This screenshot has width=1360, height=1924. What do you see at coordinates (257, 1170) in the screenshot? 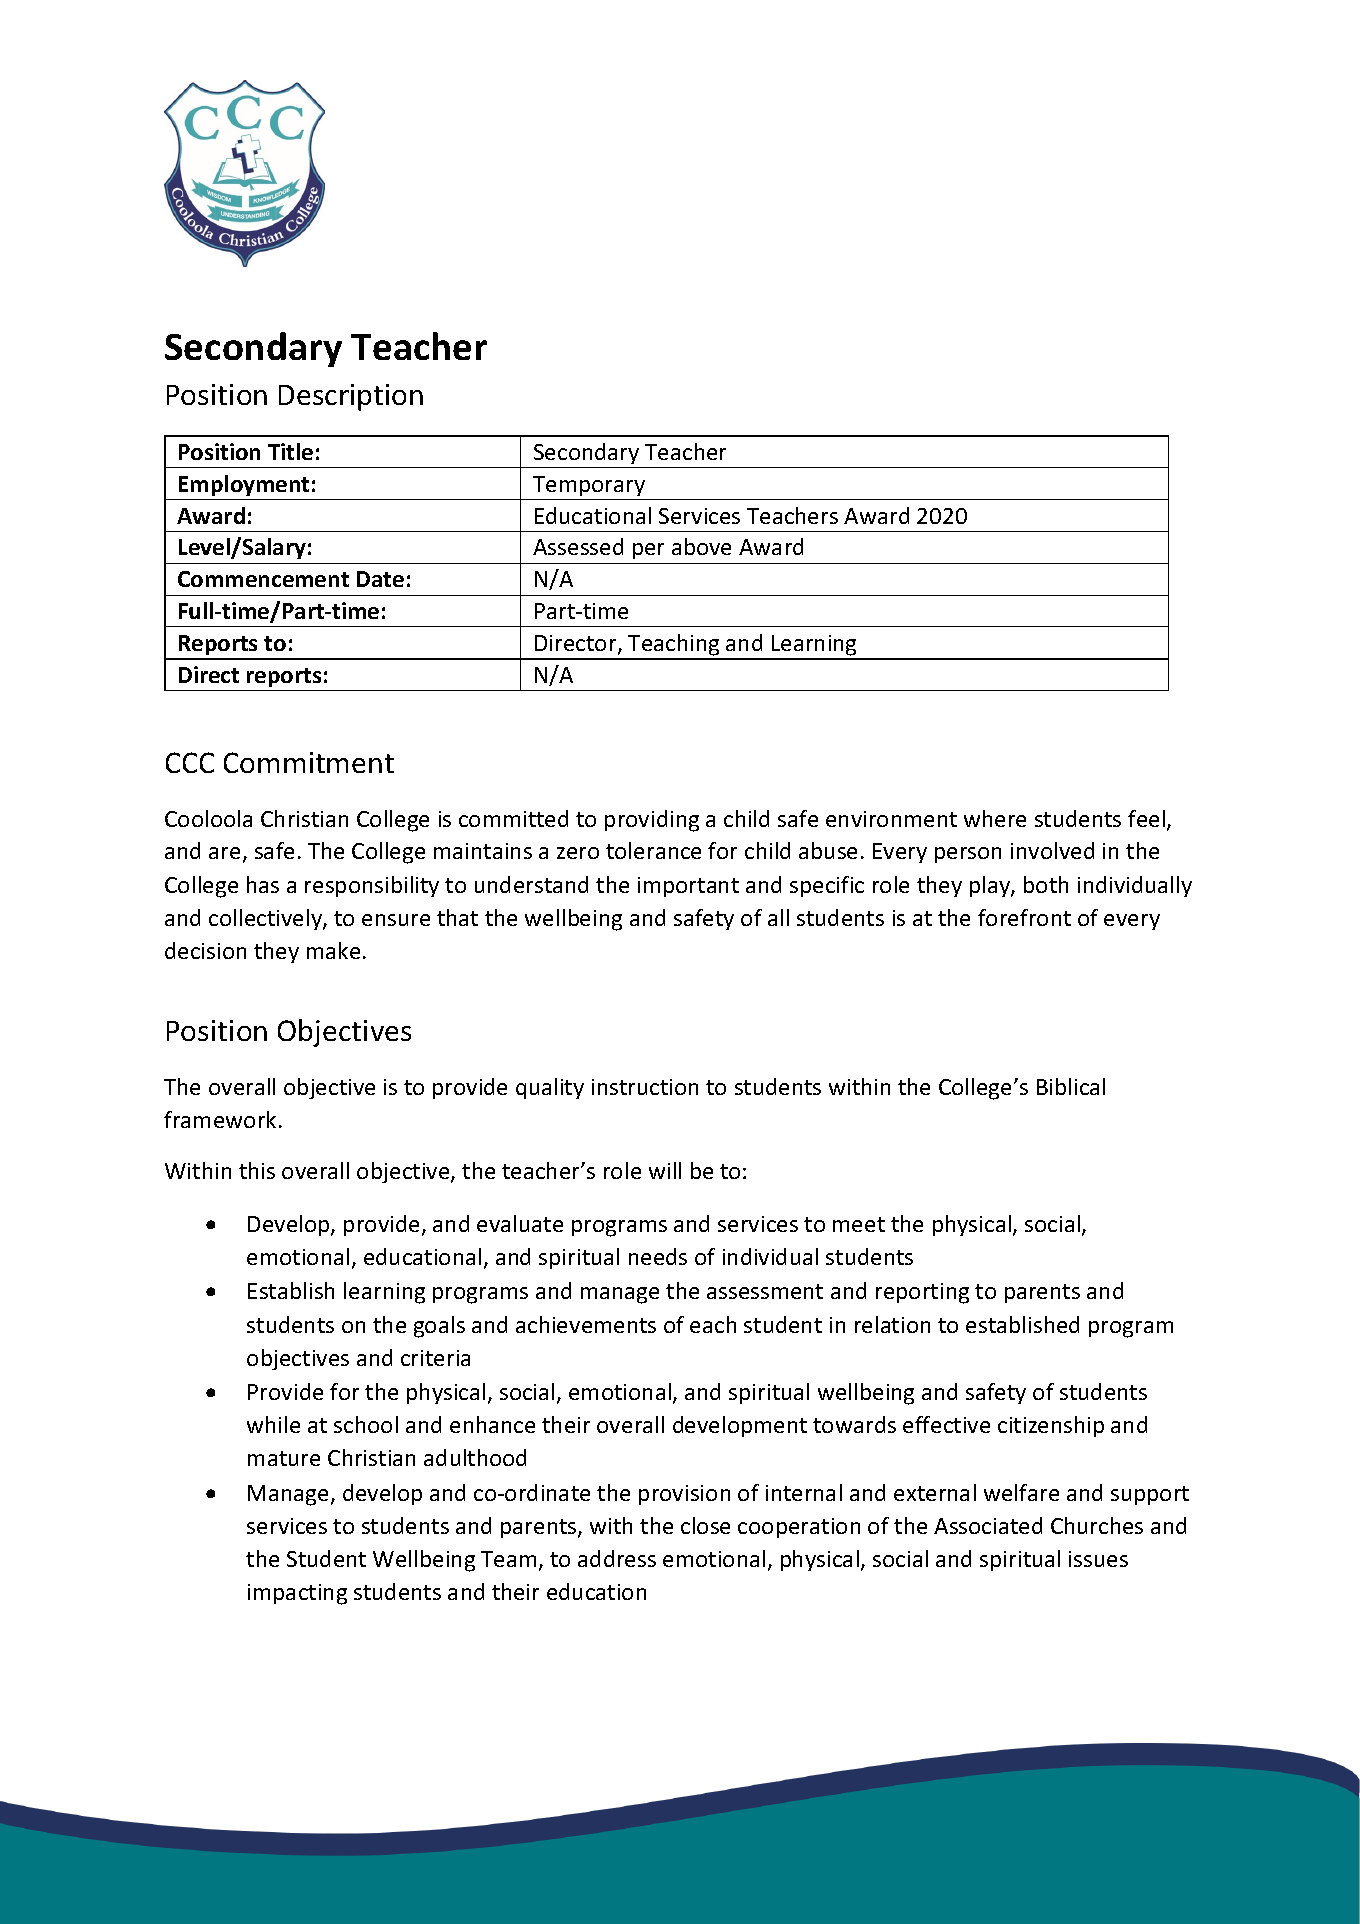
I see `this` at bounding box center [257, 1170].
